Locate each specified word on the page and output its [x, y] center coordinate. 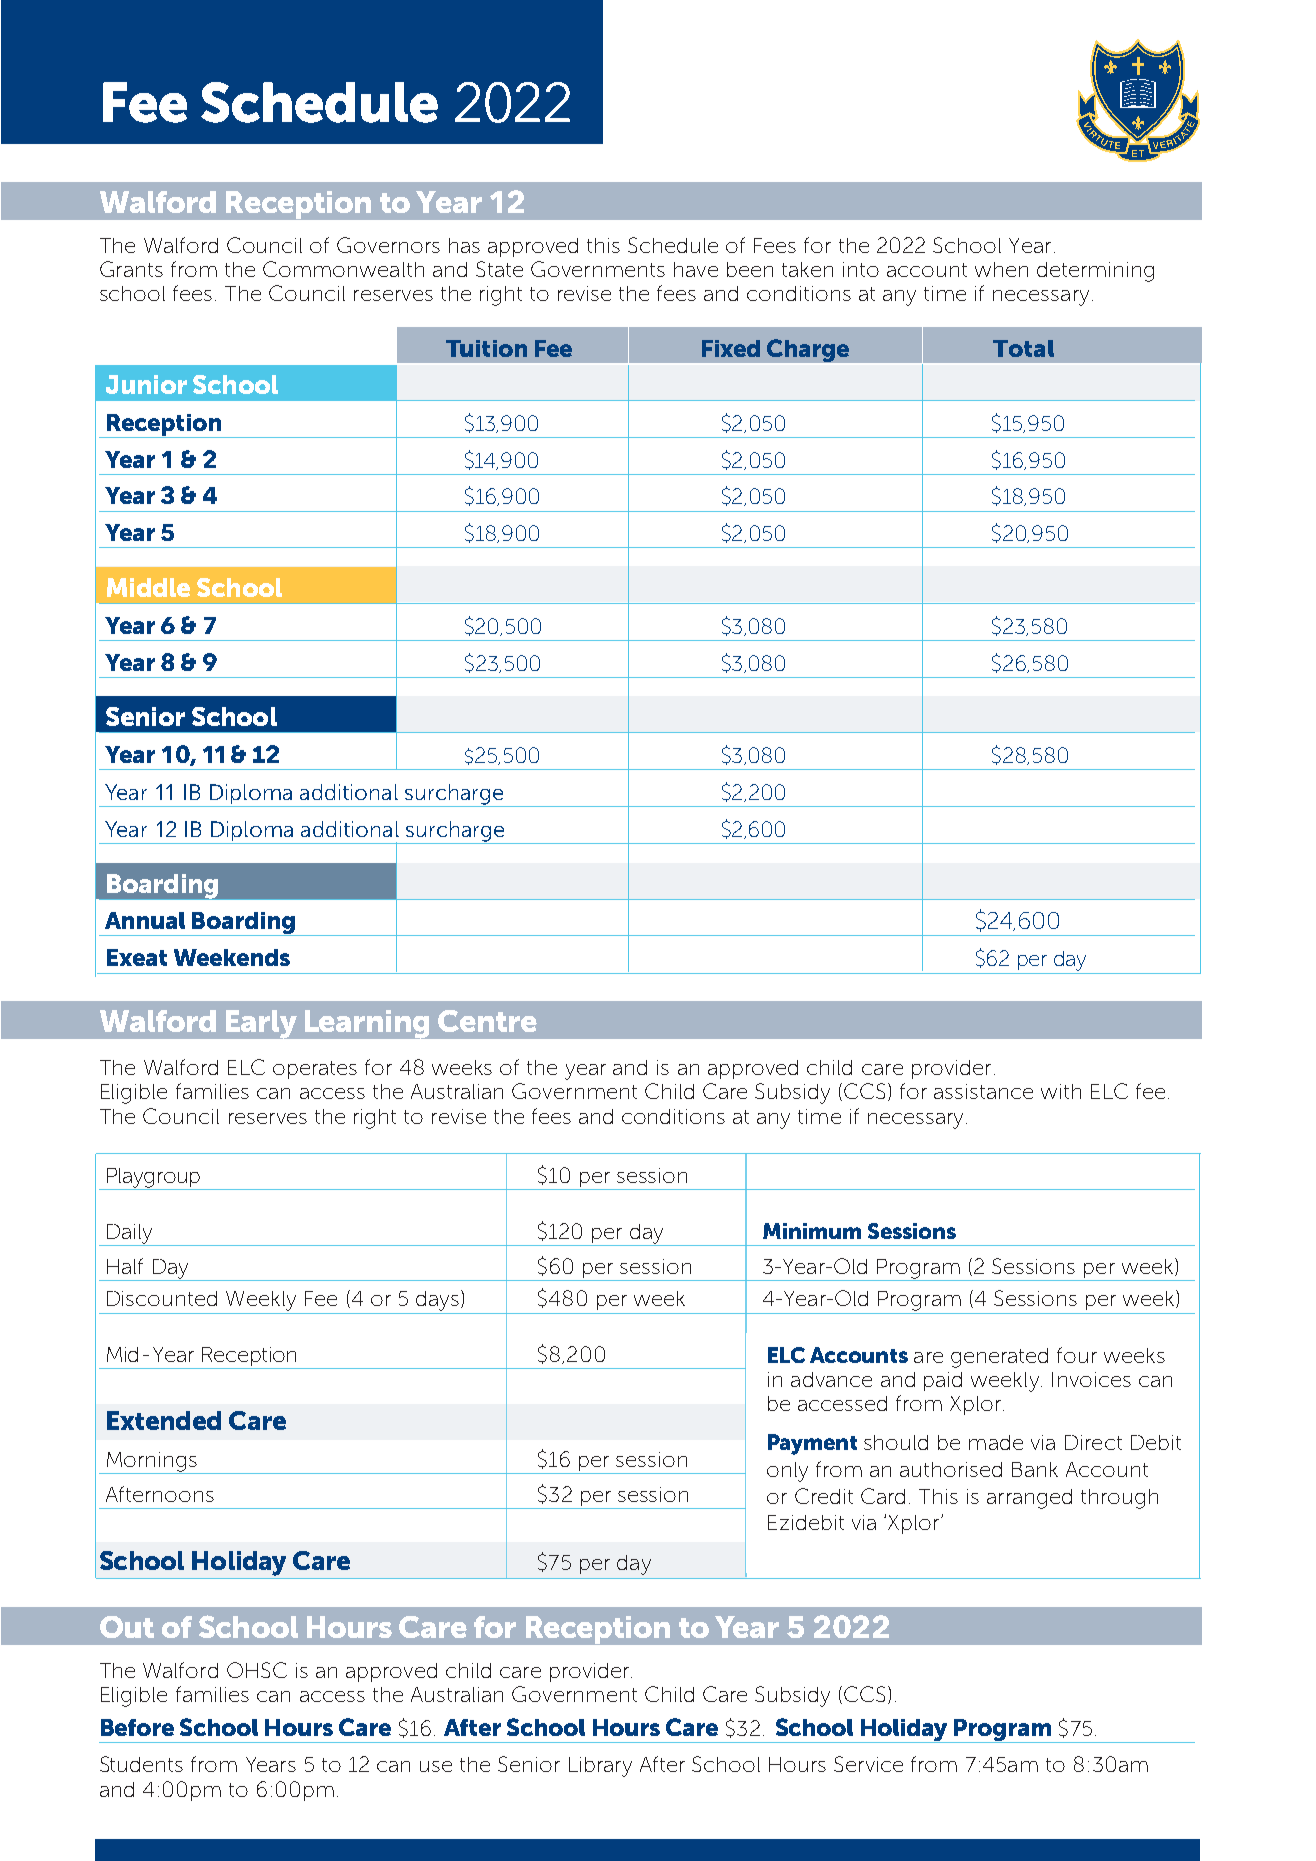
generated [999, 1358]
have [696, 269]
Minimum [812, 1231]
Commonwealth [343, 269]
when [1001, 269]
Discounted [162, 1298]
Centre [487, 1021]
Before [137, 1727]
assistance [983, 1091]
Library [600, 1767]
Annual [145, 920]
